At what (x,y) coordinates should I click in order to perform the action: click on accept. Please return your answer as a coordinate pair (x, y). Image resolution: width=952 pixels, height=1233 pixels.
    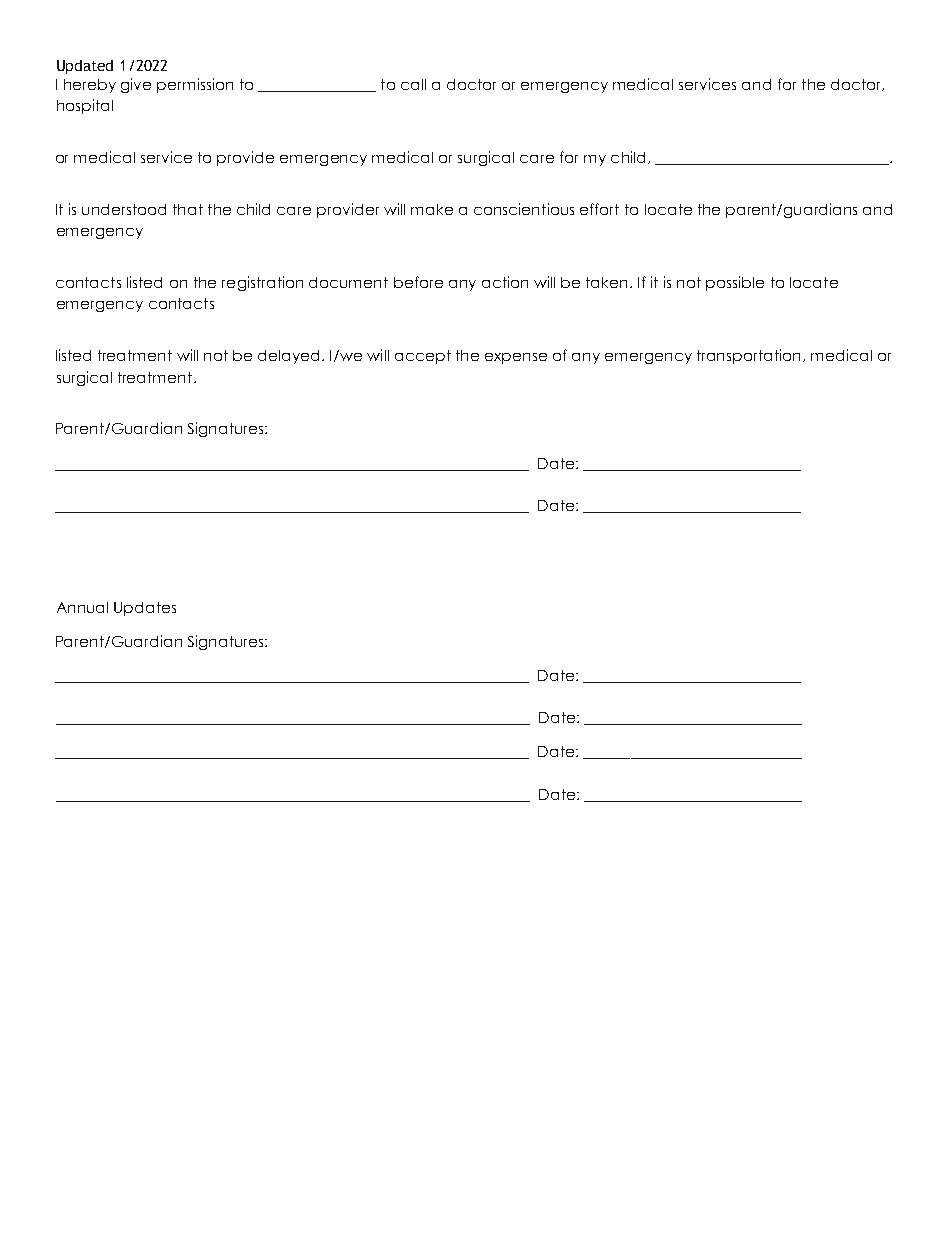
    Looking at the image, I should click on (423, 357).
